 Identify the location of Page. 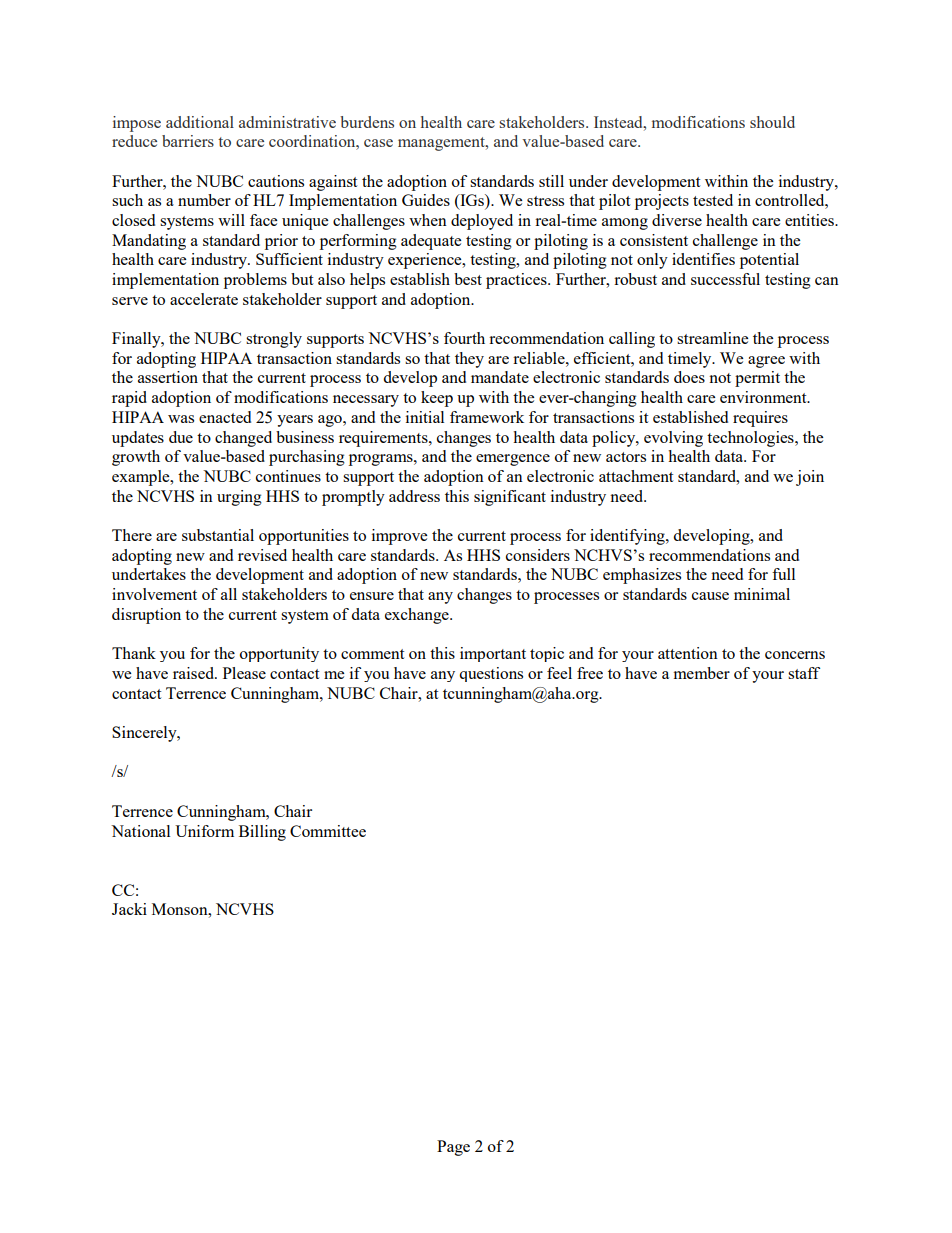
(453, 1148).
